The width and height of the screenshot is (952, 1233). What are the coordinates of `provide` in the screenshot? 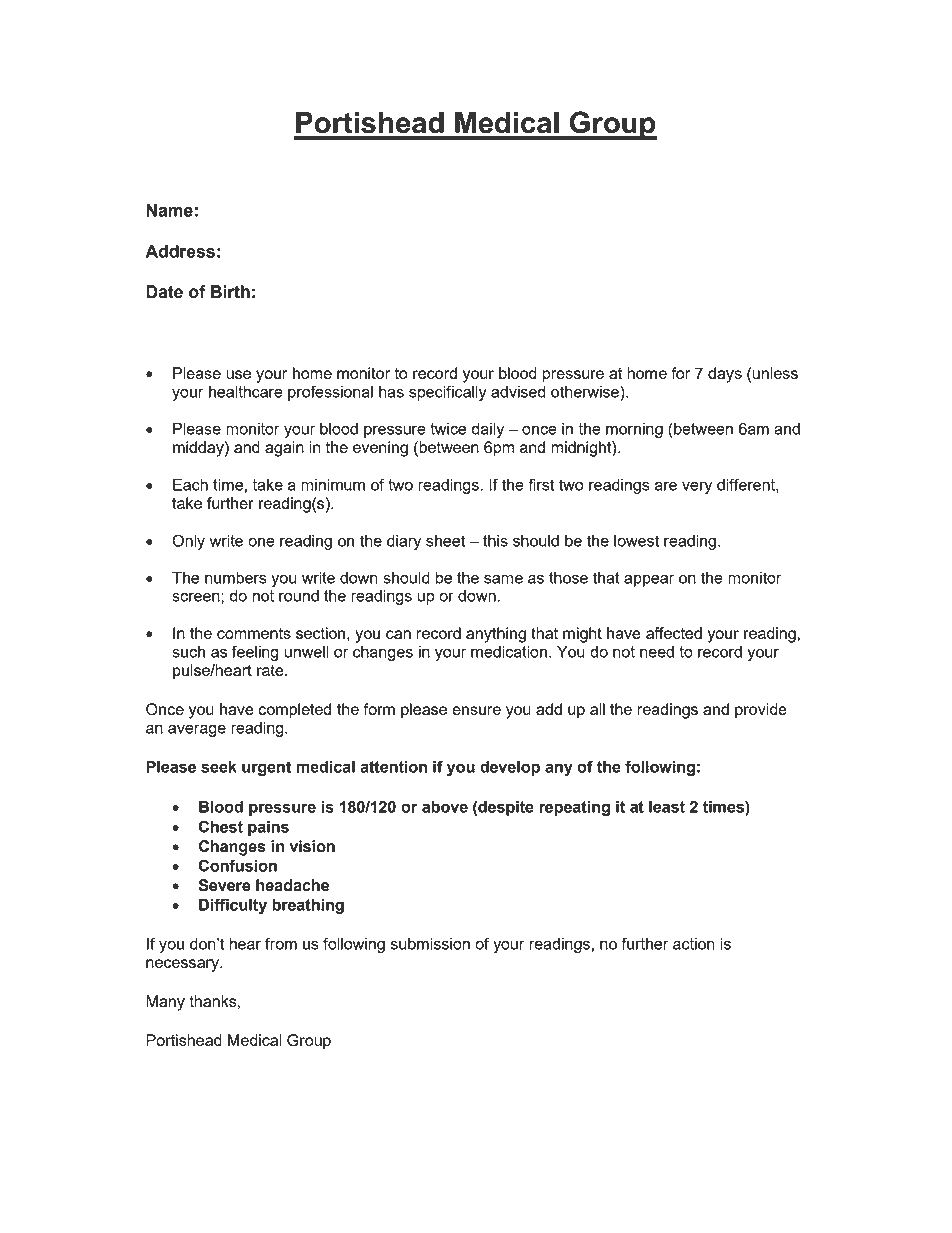 It's located at (761, 711).
